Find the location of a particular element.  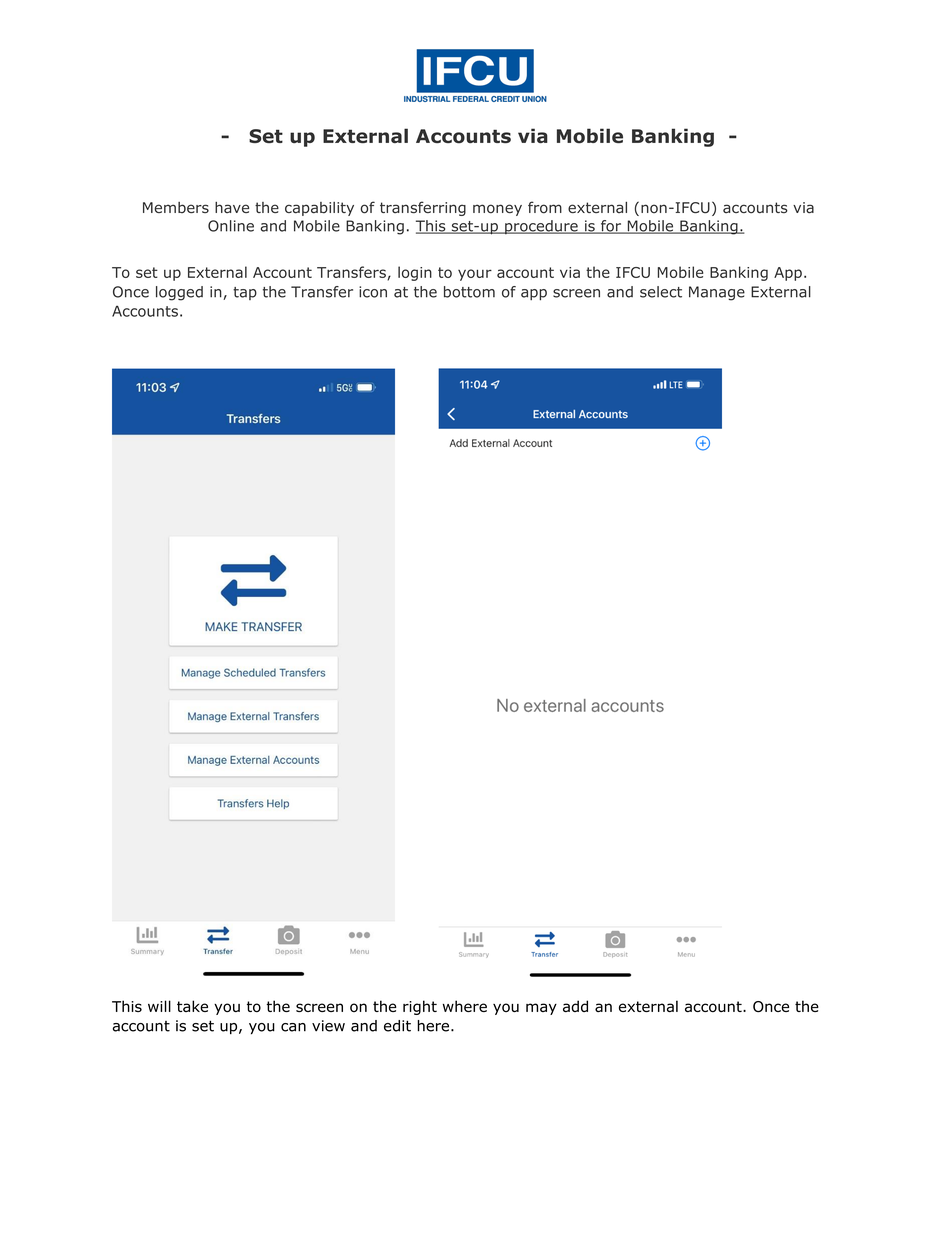

for is located at coordinates (611, 227).
